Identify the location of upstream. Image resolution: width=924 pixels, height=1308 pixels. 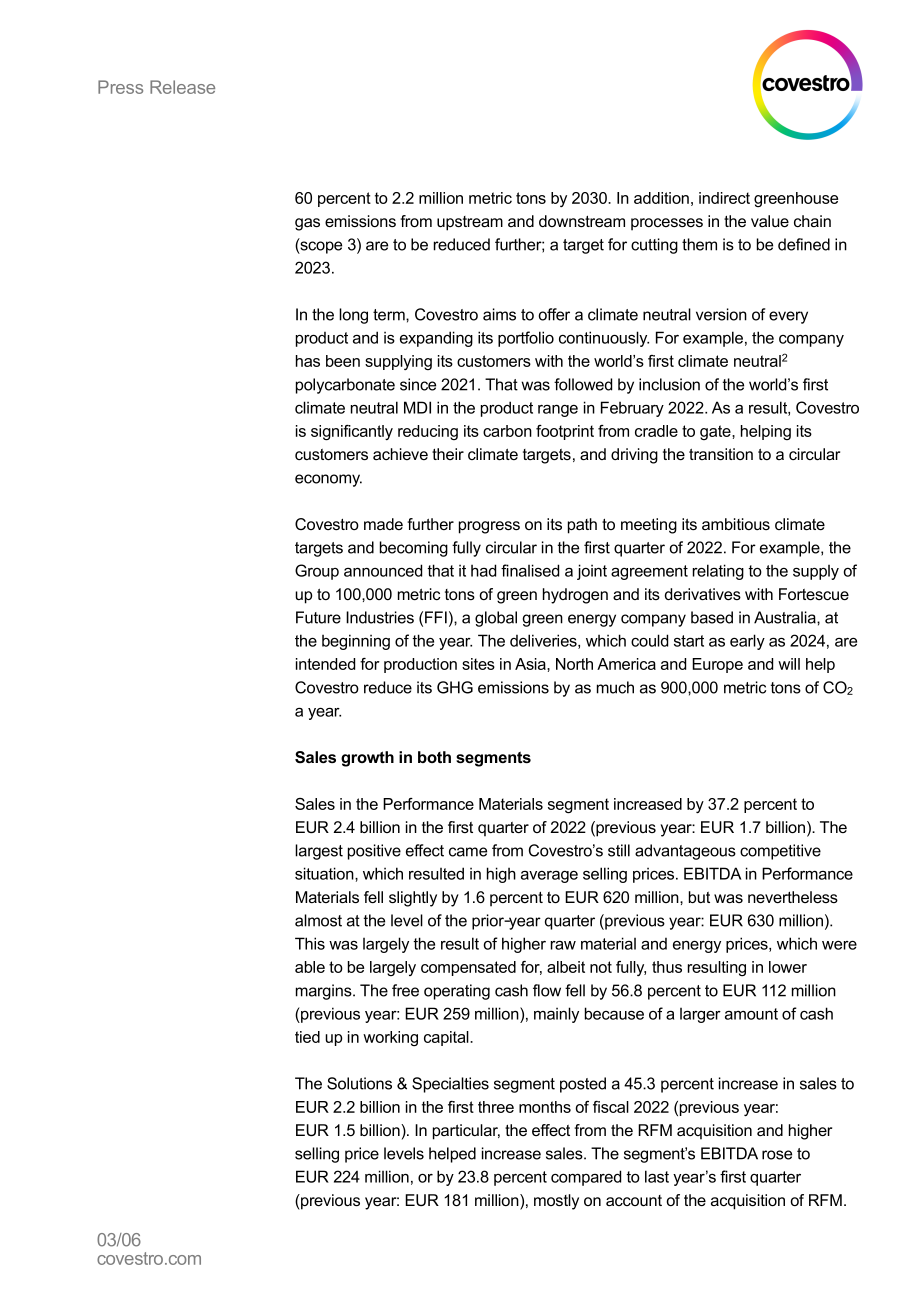
(470, 223).
